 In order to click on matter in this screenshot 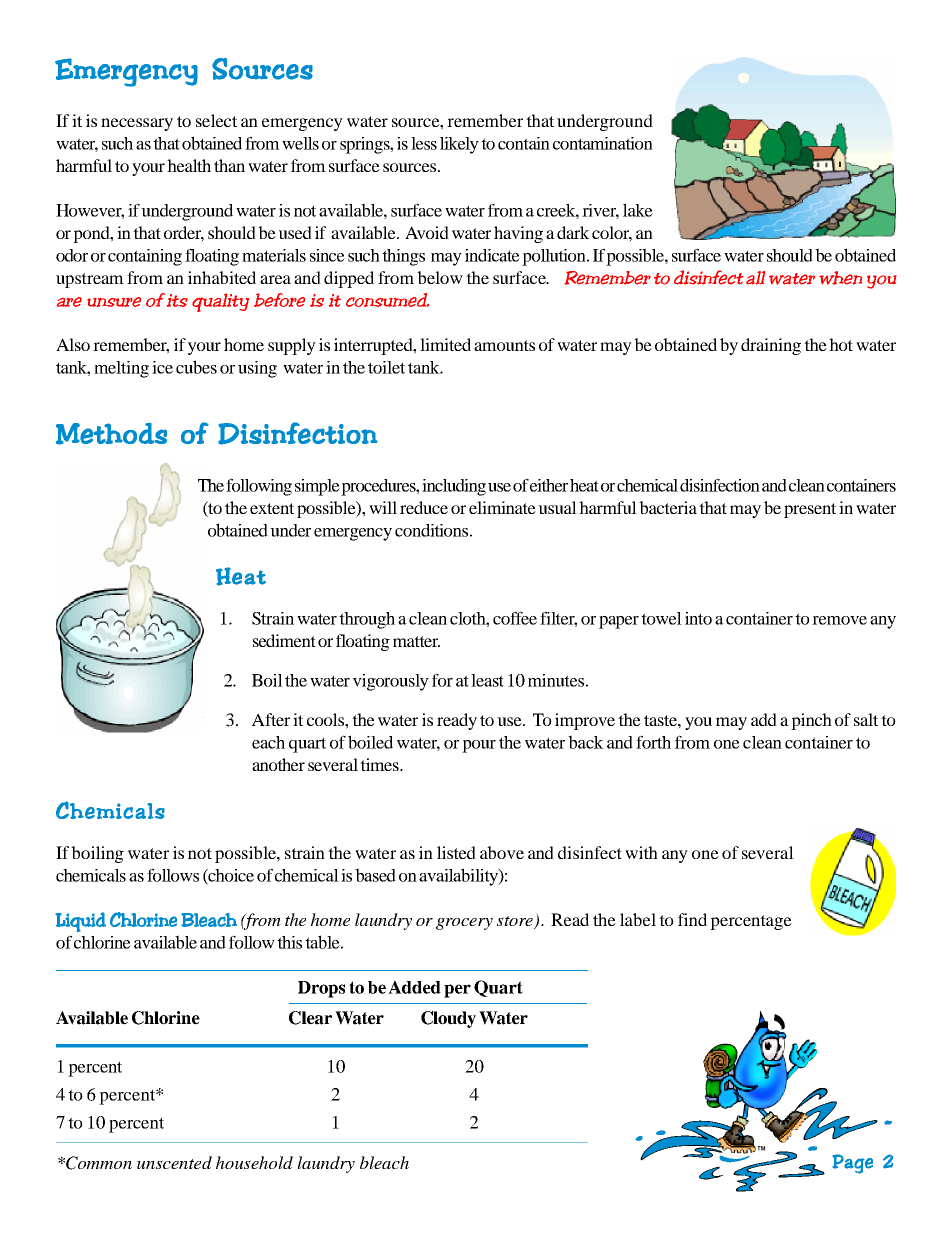, I will do `click(416, 641)`.
